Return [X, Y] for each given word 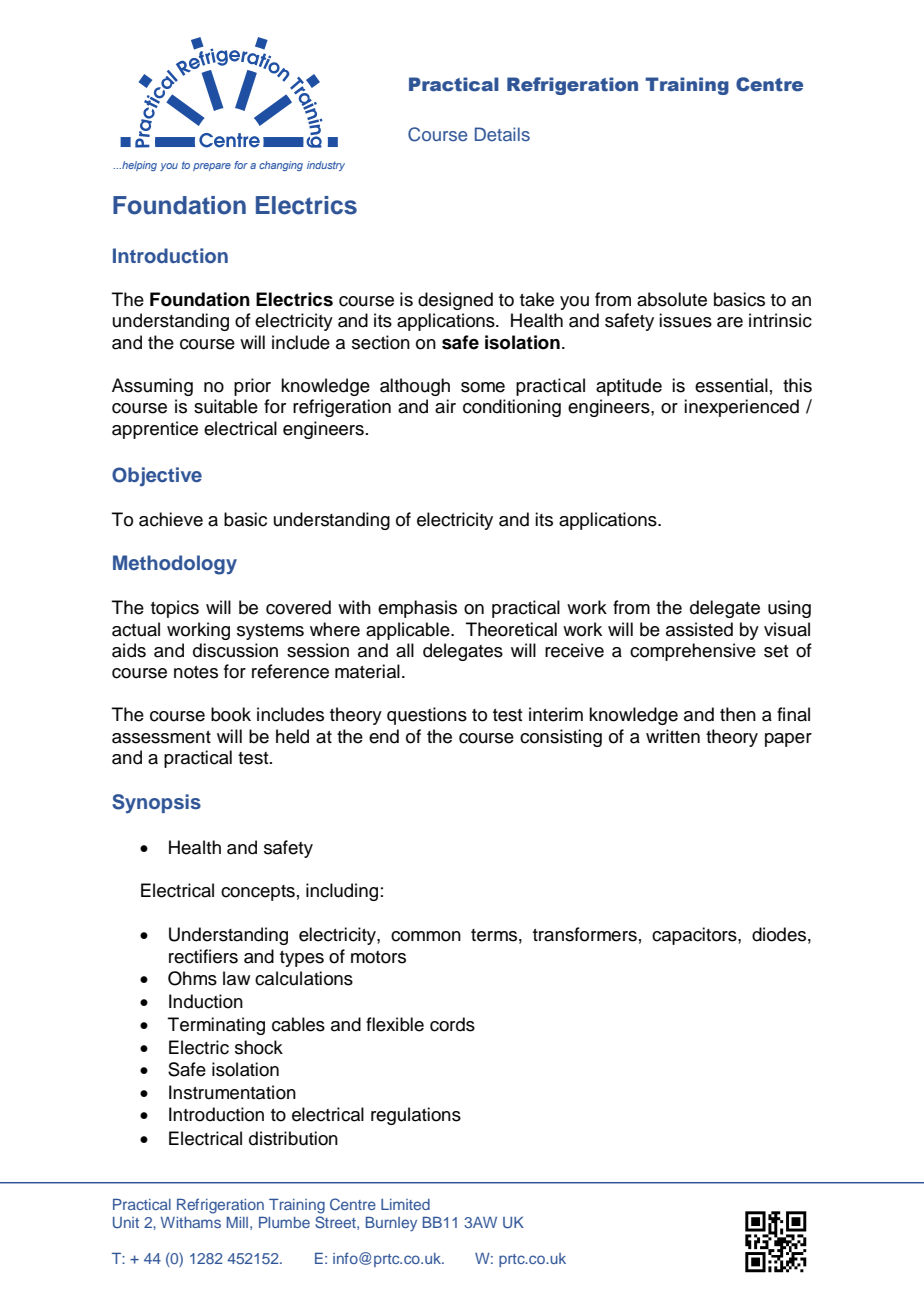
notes [196, 672]
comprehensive [693, 652]
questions [427, 716]
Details [502, 134]
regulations [416, 1116]
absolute [672, 299]
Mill [237, 1222]
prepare [212, 167]
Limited [405, 1204]
